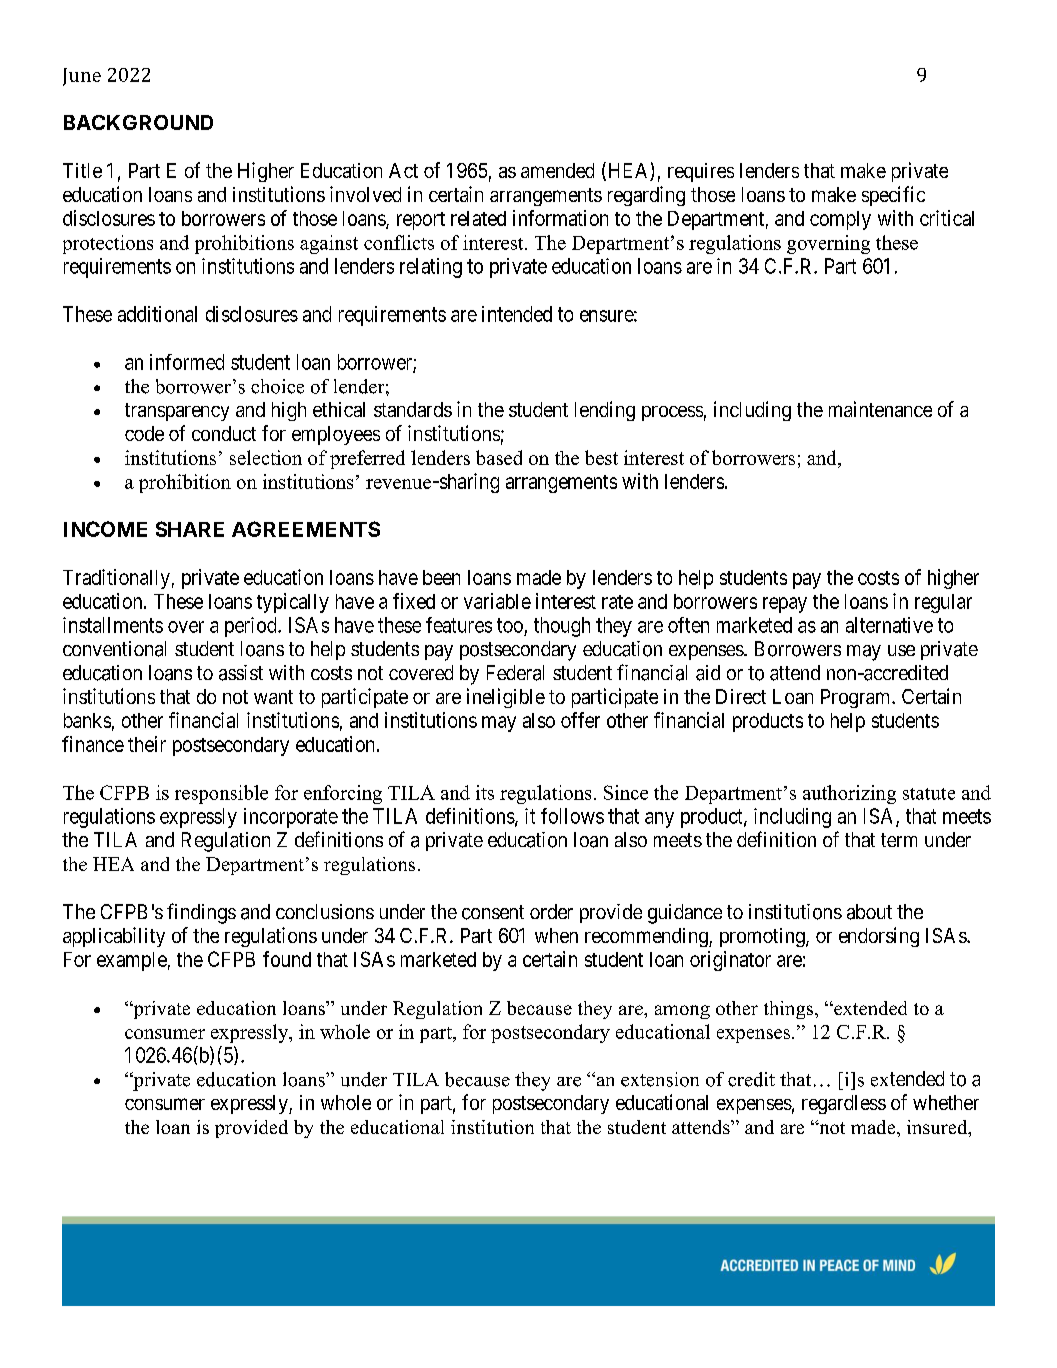 This screenshot has width=1057, height=1368. Describe the element at coordinates (138, 122) in the screenshot. I see `BACKGROUND` at that location.
